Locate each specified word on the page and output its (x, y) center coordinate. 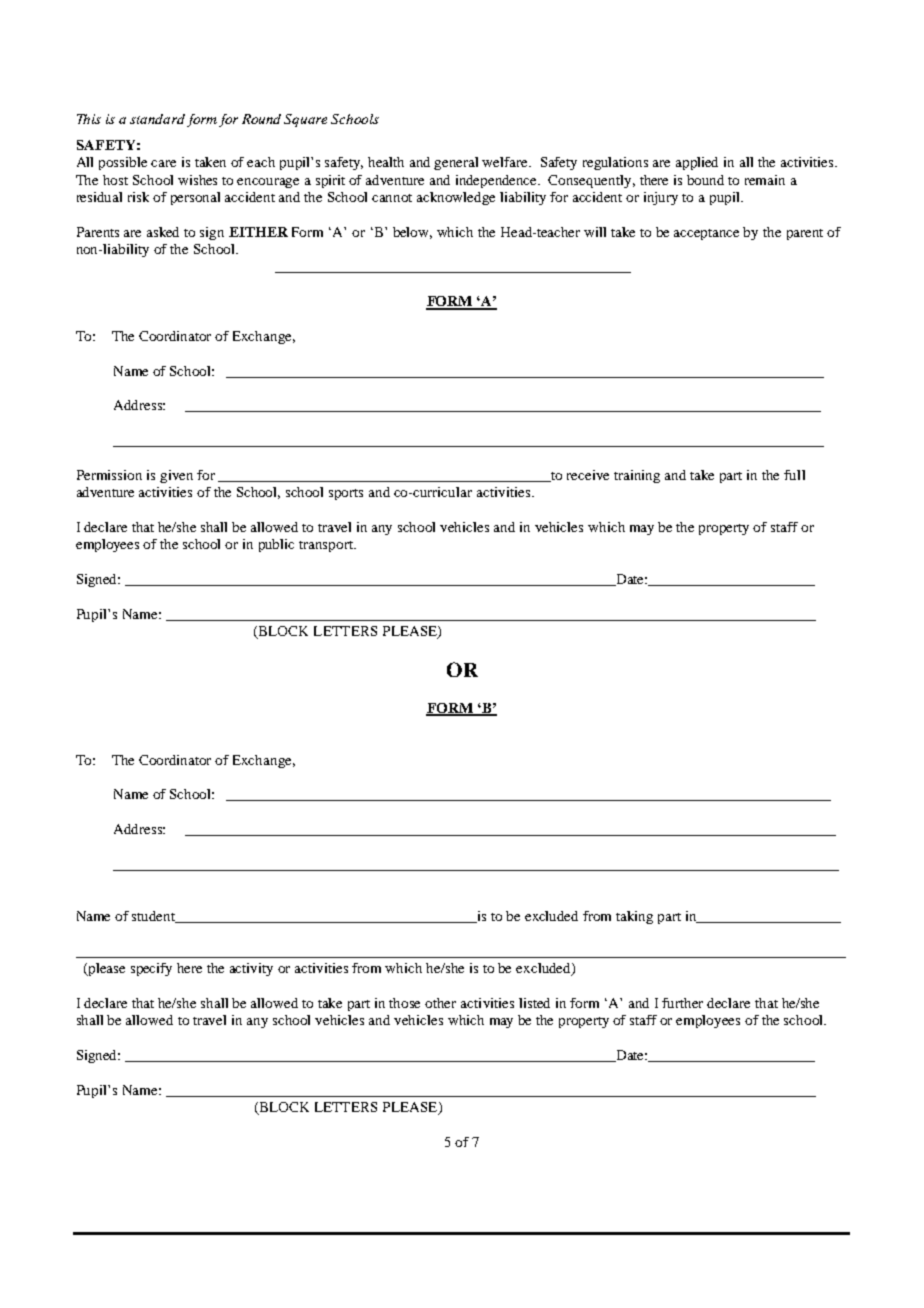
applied (697, 163)
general (456, 163)
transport (327, 546)
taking (634, 917)
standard (157, 119)
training (637, 476)
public (276, 545)
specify (151, 969)
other (440, 1003)
